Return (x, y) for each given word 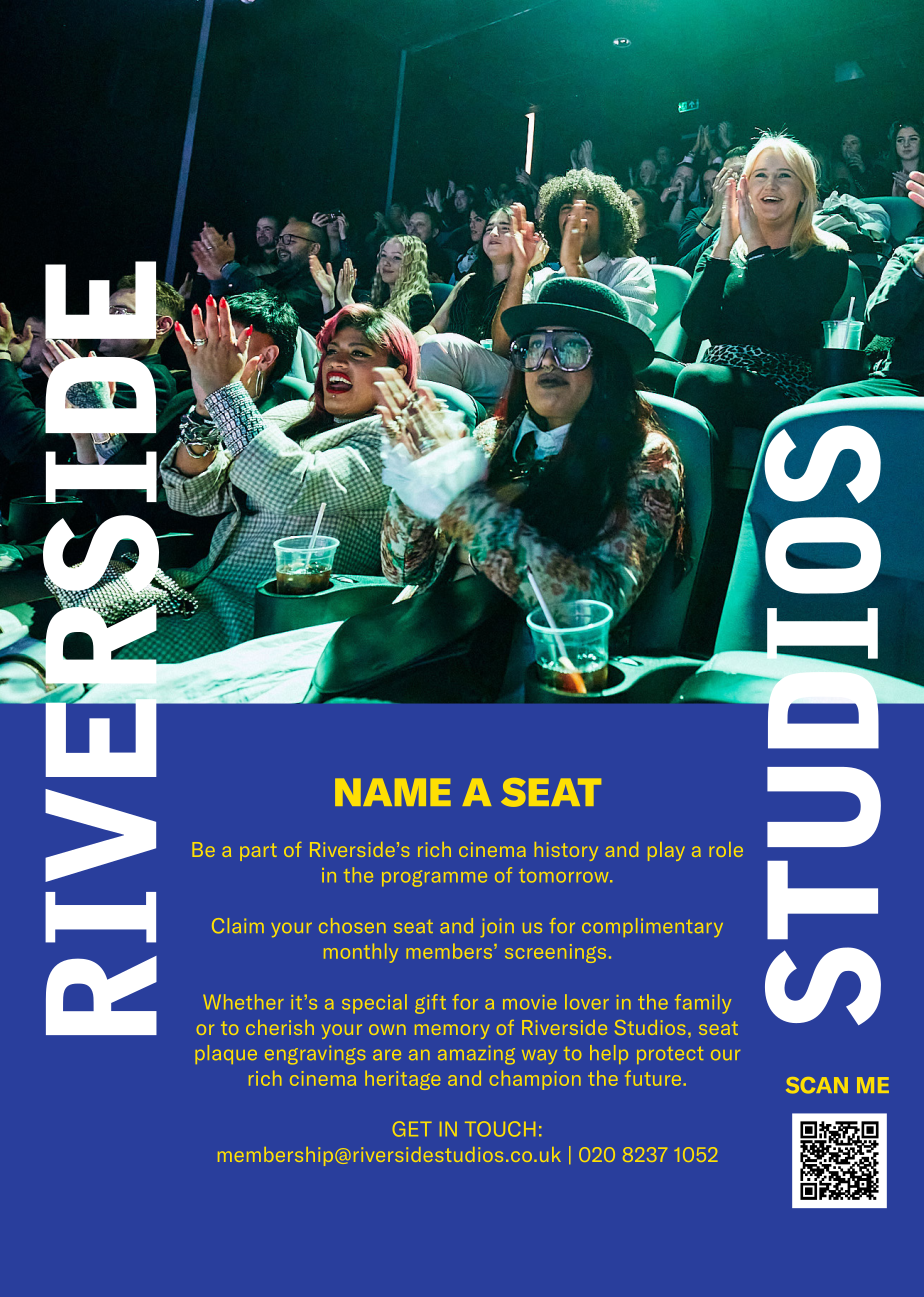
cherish (280, 1027)
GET (412, 1129)
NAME (393, 792)
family (703, 1004)
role (726, 849)
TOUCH (500, 1129)
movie (529, 1002)
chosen (352, 925)
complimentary (652, 927)
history (566, 851)
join (497, 928)
